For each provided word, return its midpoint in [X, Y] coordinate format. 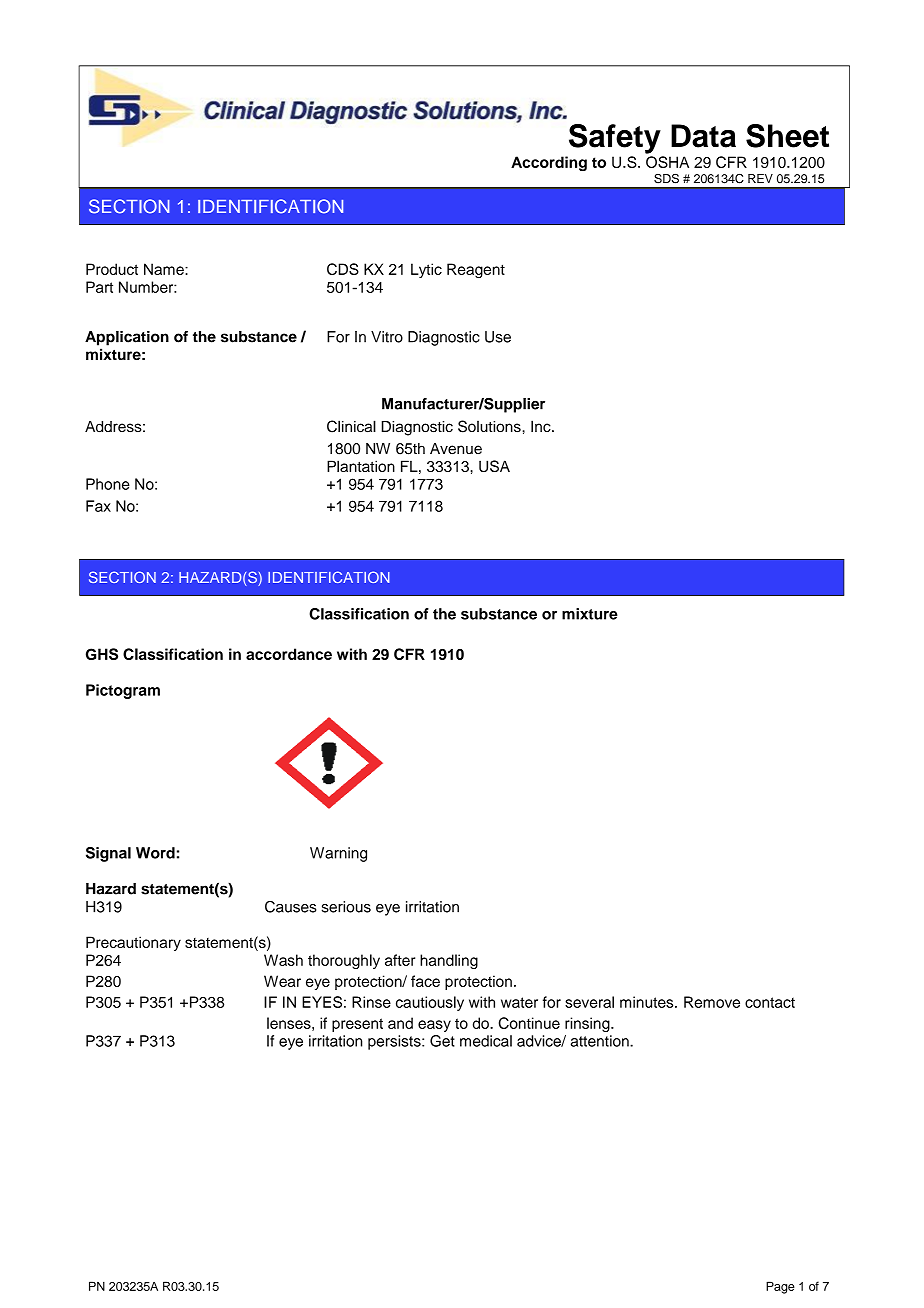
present [357, 1025]
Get [442, 1041]
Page [780, 1287]
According [549, 163]
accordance [289, 654]
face [425, 981]
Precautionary [133, 943]
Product [112, 269]
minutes [648, 1002]
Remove [712, 1002]
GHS [102, 654]
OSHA [667, 162]
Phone [108, 484]
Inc [542, 426]
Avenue [456, 448]
